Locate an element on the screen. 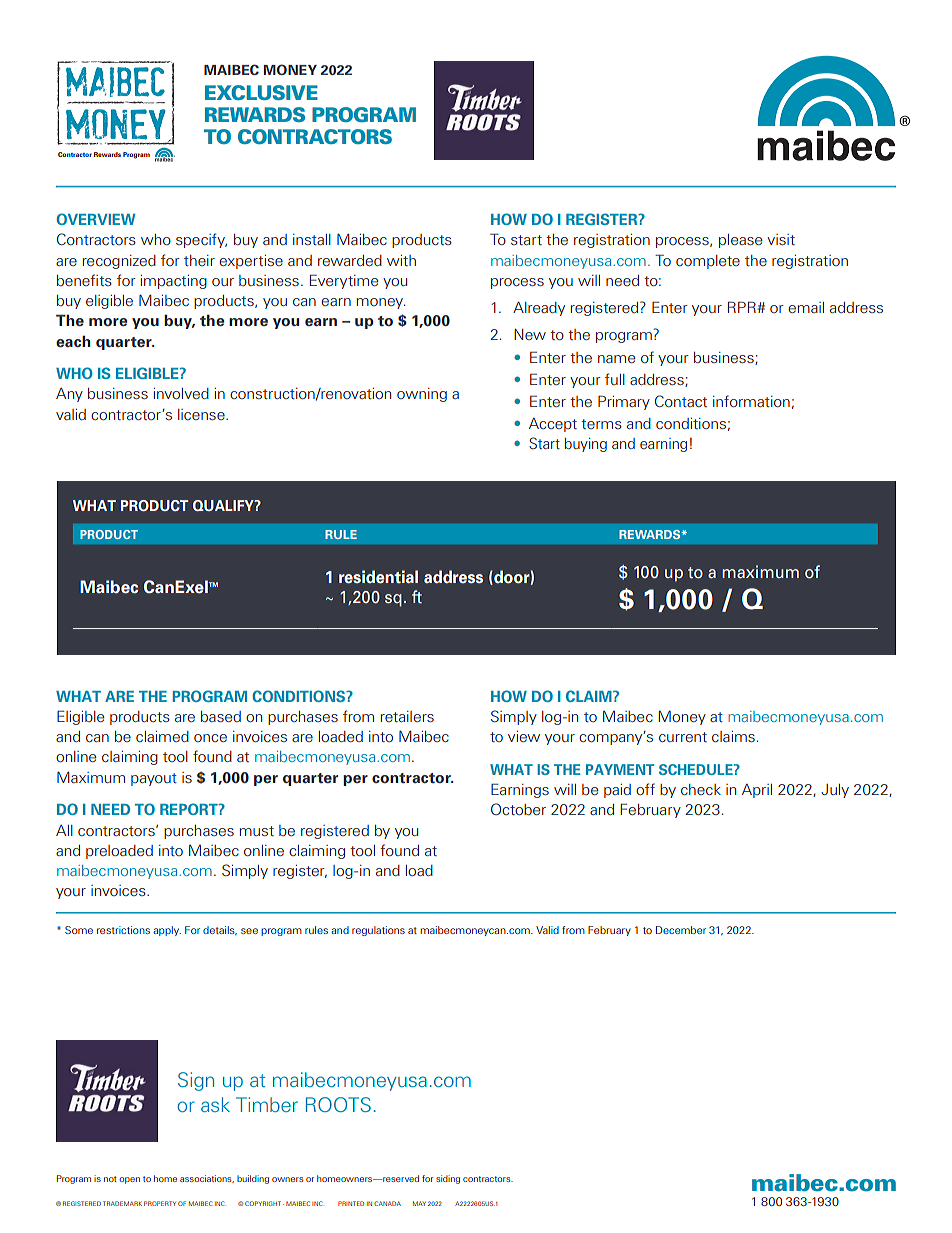  based is located at coordinates (221, 716).
